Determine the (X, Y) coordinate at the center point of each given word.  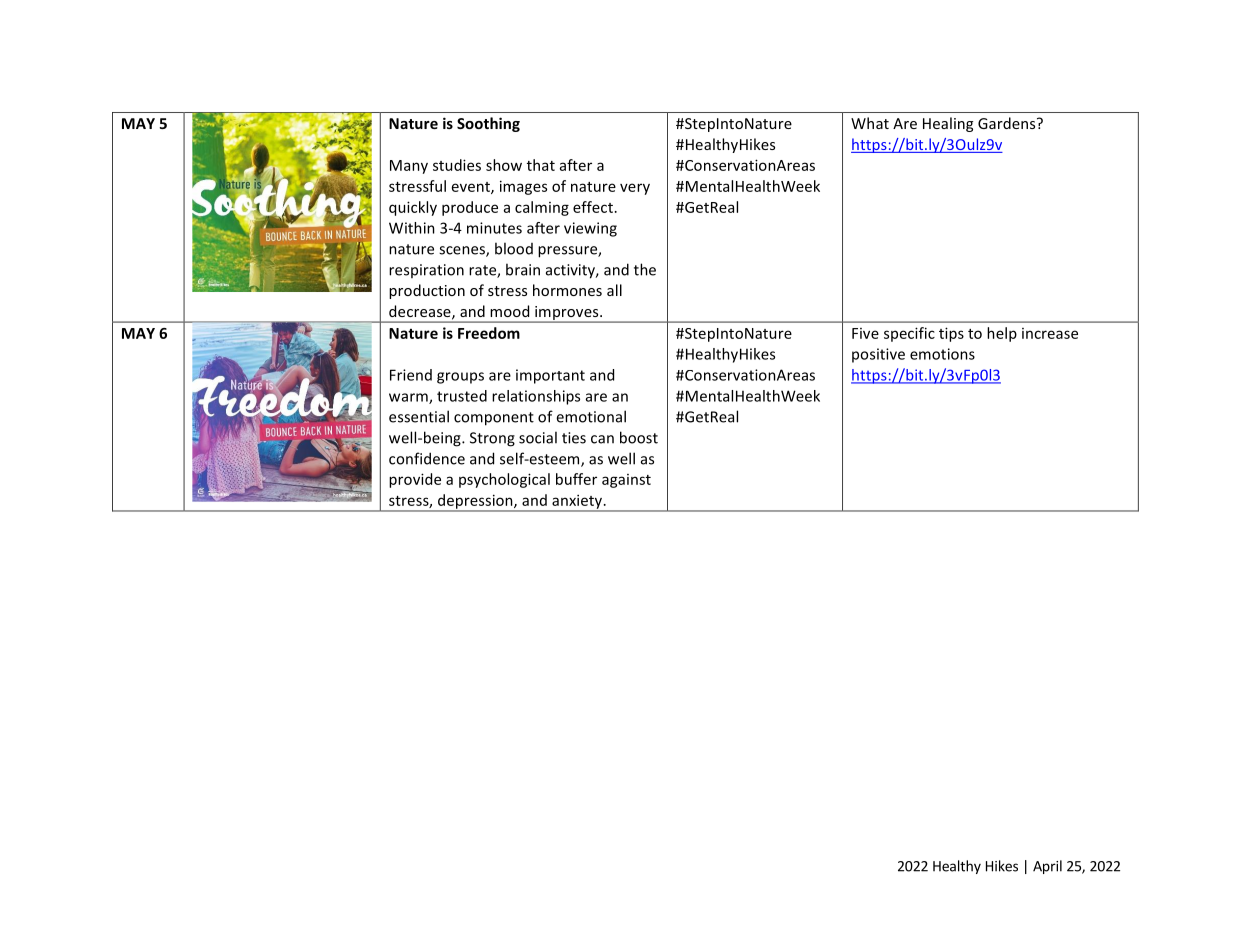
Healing (948, 124)
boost (639, 437)
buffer (576, 479)
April (1047, 867)
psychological (504, 480)
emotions (942, 354)
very (635, 189)
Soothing (488, 124)
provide (415, 480)
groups (460, 378)
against (626, 481)
